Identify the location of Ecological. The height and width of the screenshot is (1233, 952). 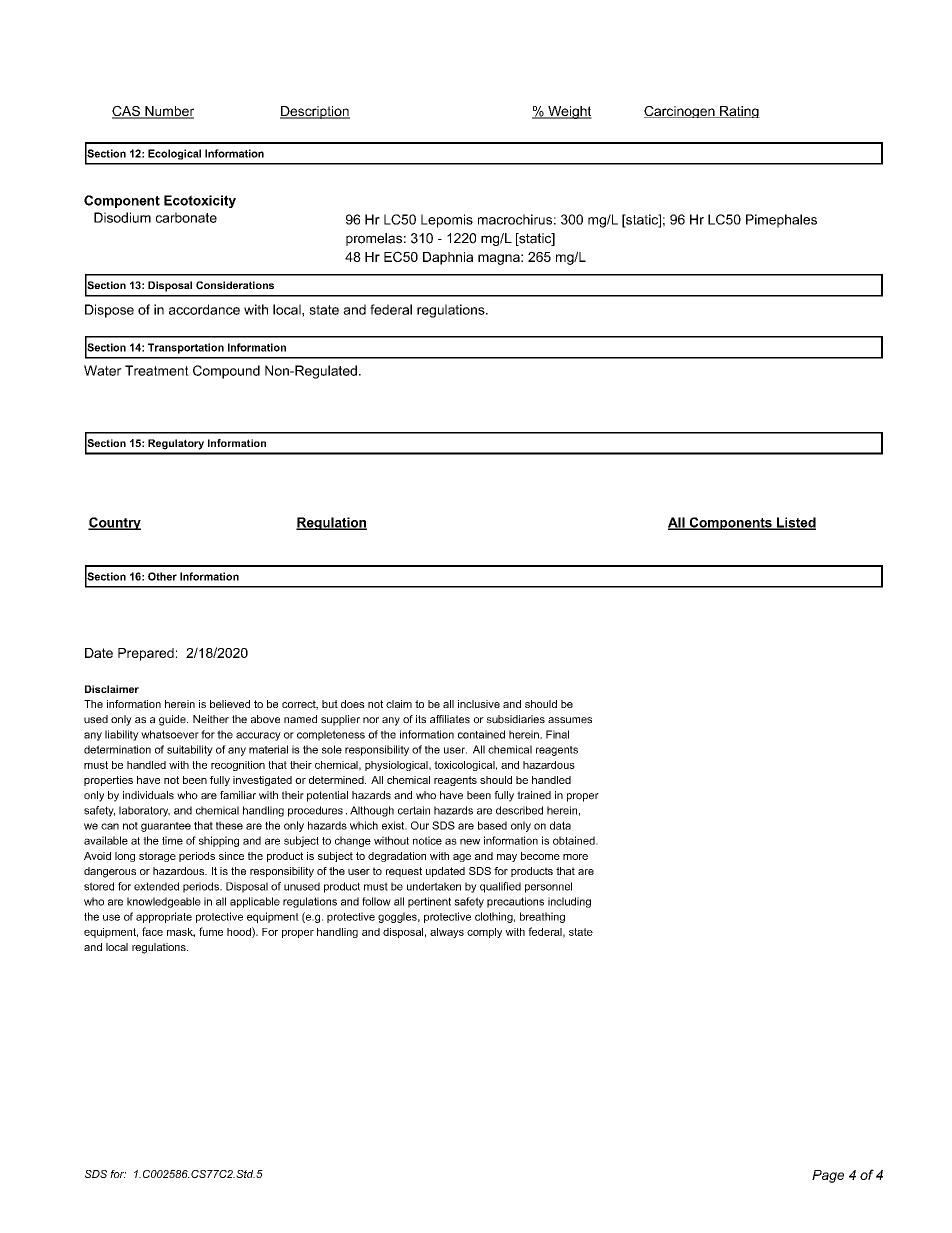
(174, 154).
